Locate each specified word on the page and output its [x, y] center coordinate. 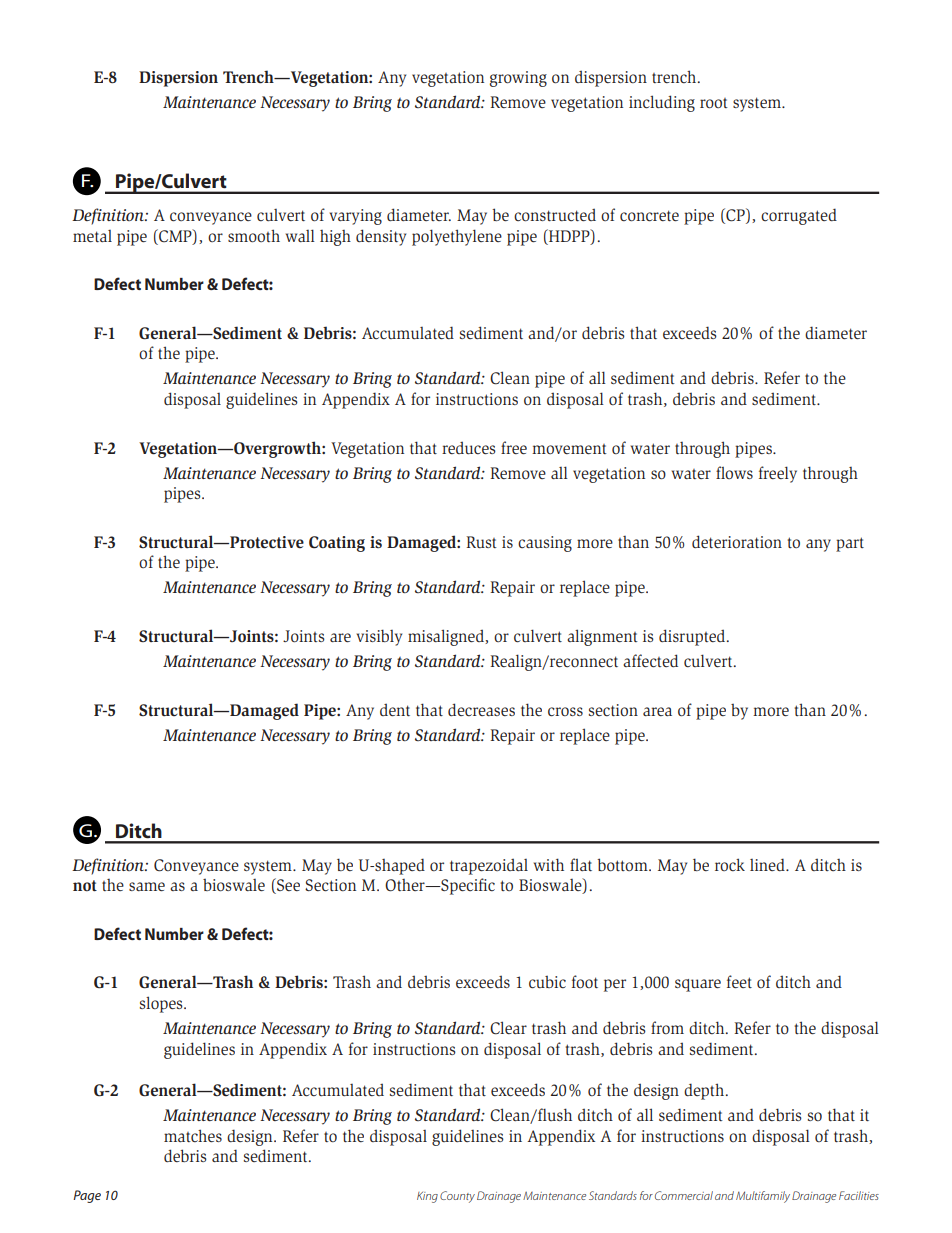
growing [518, 79]
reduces [469, 447]
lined [768, 864]
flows [734, 472]
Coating [337, 544]
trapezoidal [489, 866]
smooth [254, 236]
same [147, 886]
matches [193, 1135]
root [714, 103]
